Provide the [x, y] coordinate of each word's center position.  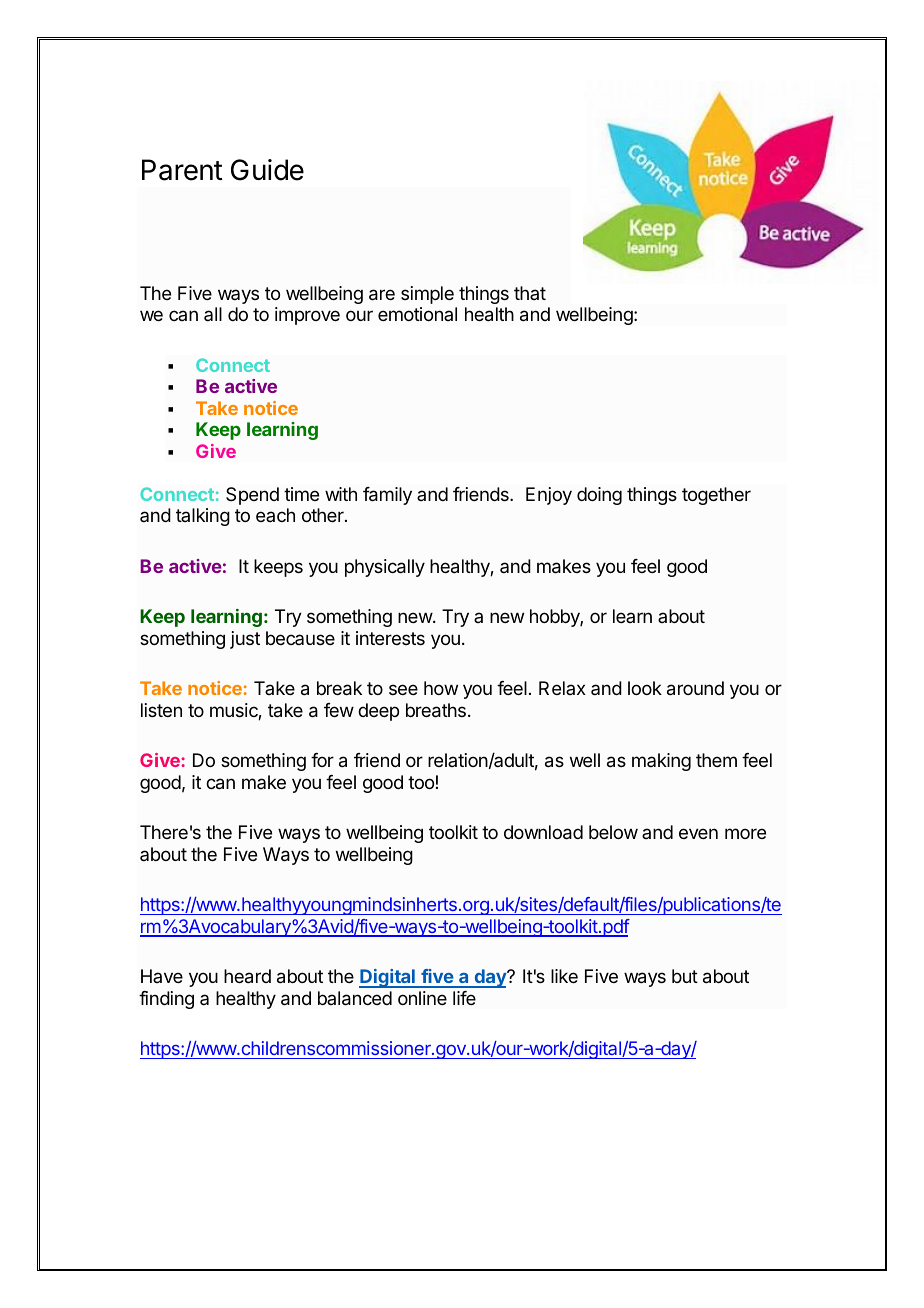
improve [307, 316]
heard [247, 976]
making [661, 762]
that [530, 293]
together [716, 496]
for [322, 760]
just [245, 640]
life [464, 998]
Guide [267, 170]
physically [385, 568]
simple [427, 295]
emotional [417, 314]
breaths [436, 710]
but [685, 976]
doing [599, 496]
